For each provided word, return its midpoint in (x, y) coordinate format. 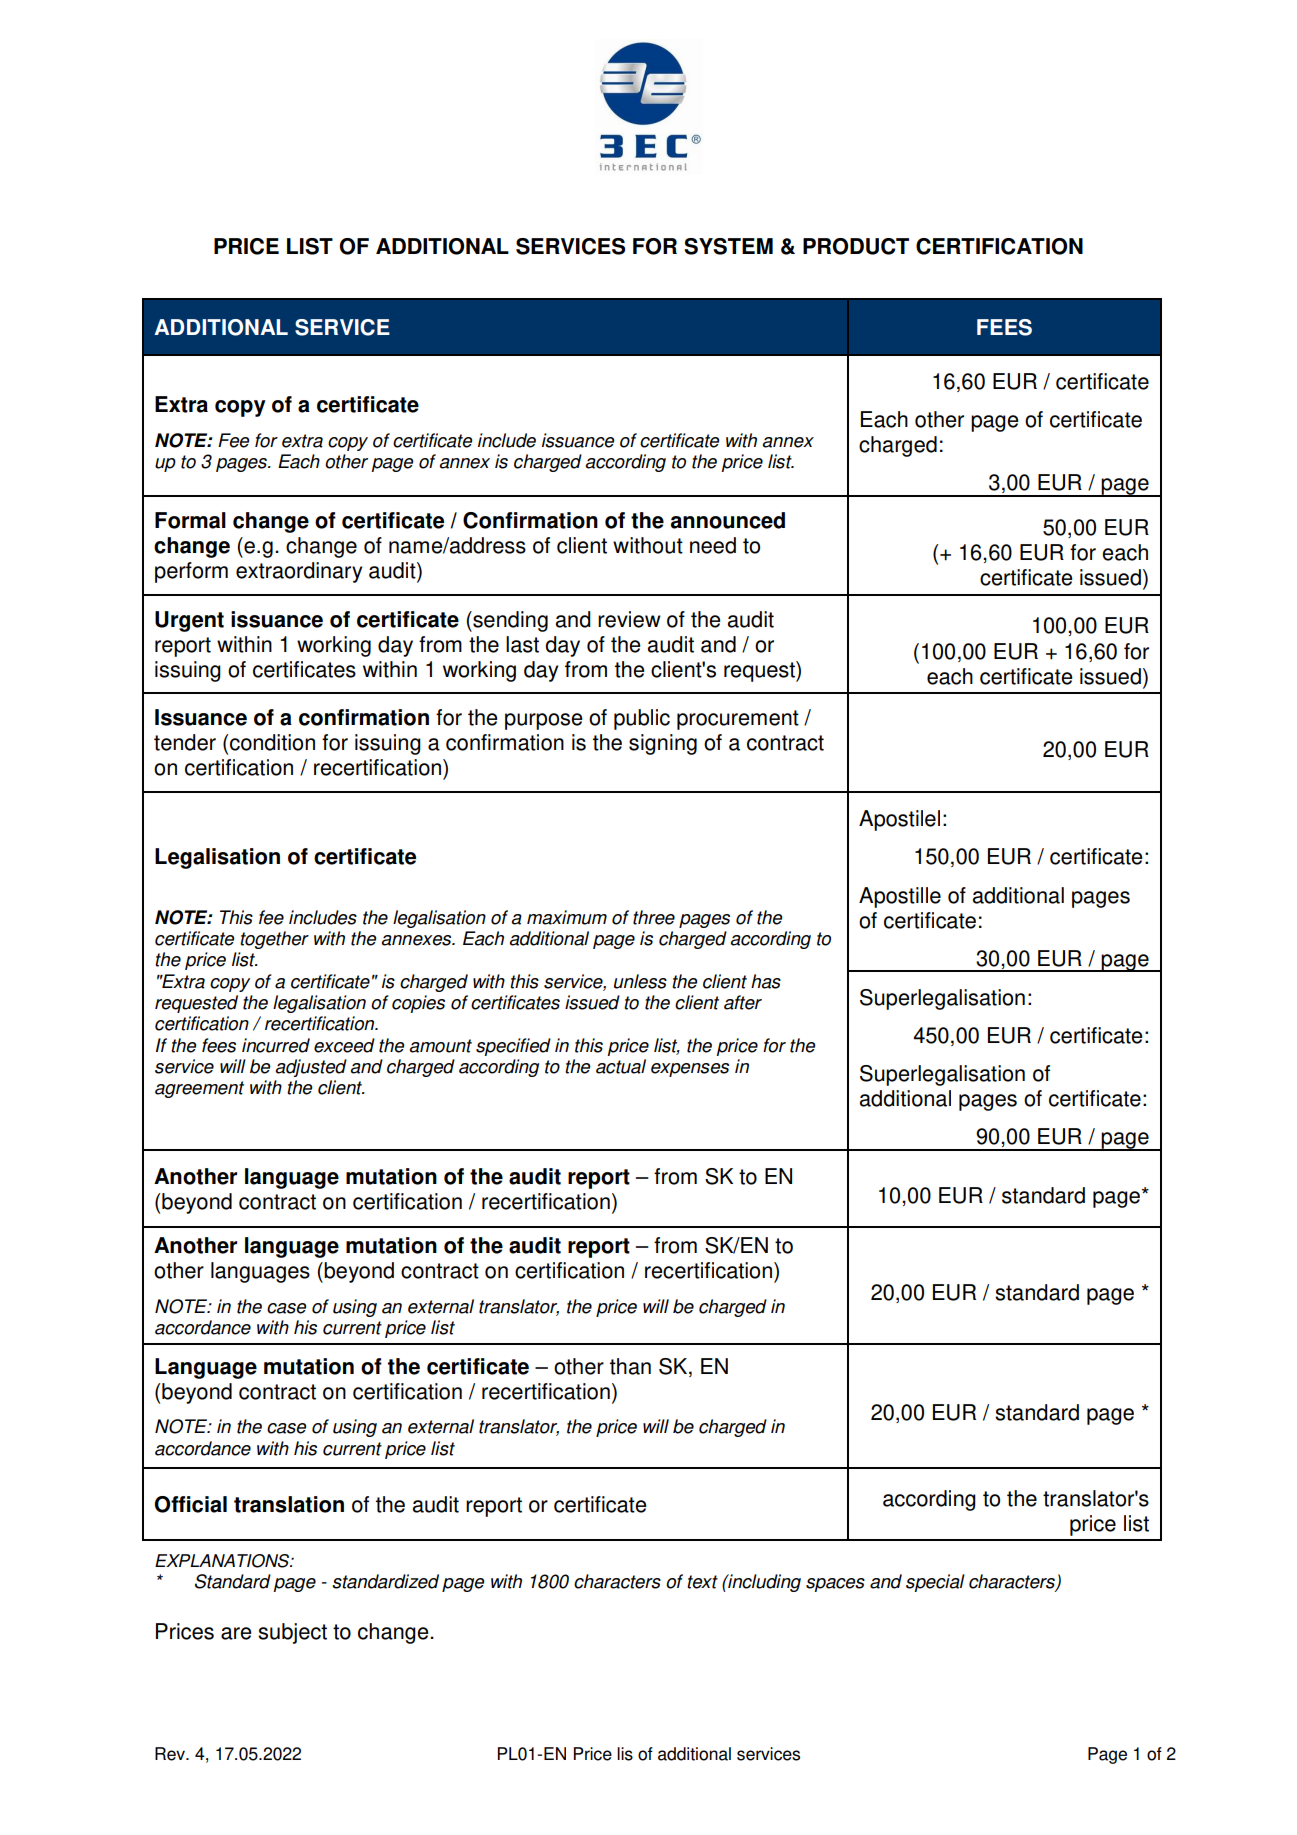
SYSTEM (728, 246)
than (630, 1366)
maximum (567, 917)
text (702, 1582)
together (274, 940)
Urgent (189, 621)
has (766, 981)
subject (292, 1633)
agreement (199, 1089)
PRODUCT (856, 246)
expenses (690, 1070)
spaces (835, 1585)
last (522, 644)
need (713, 545)
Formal (190, 520)
